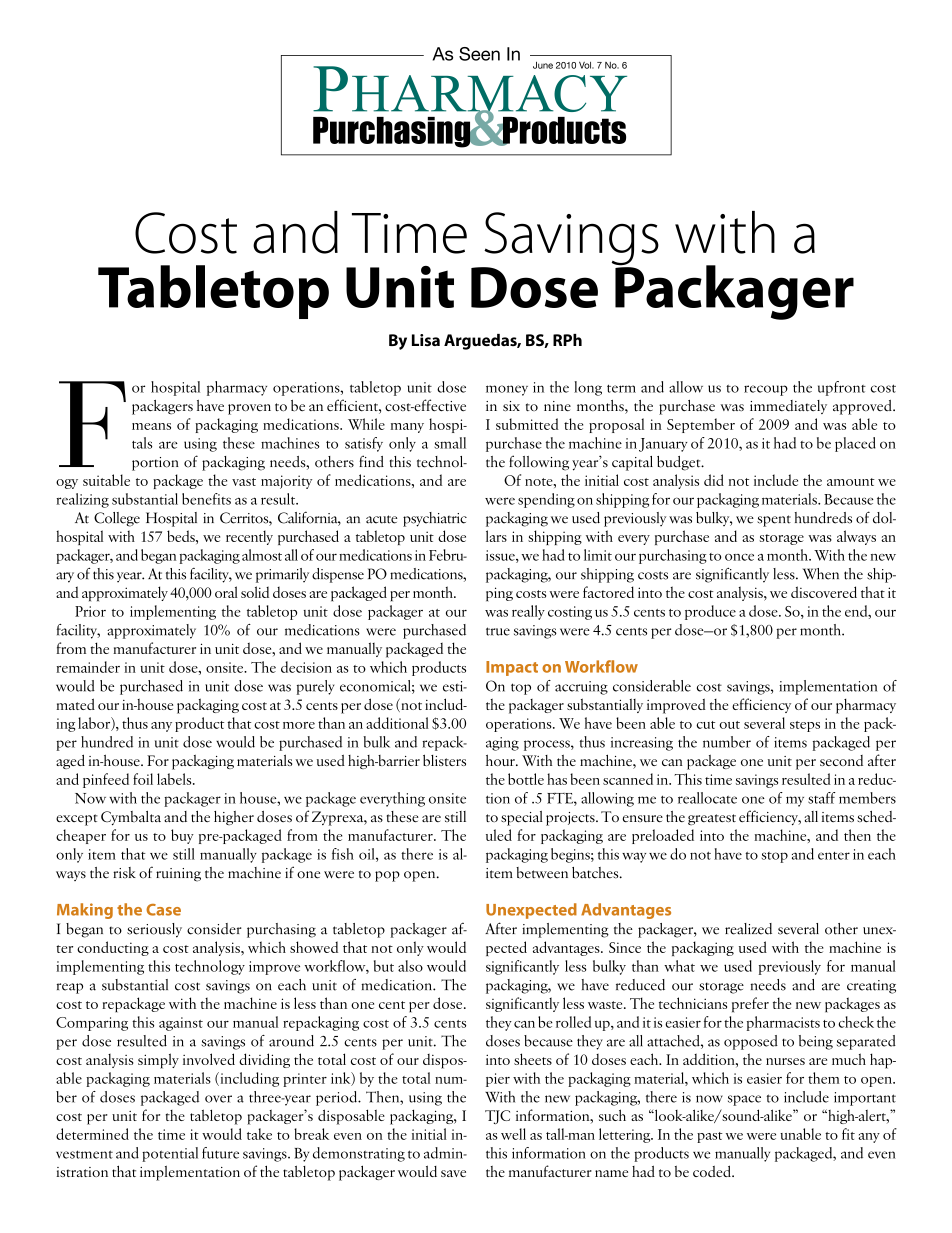  What do you see at coordinates (151, 426) in the page?
I see `means` at bounding box center [151, 426].
